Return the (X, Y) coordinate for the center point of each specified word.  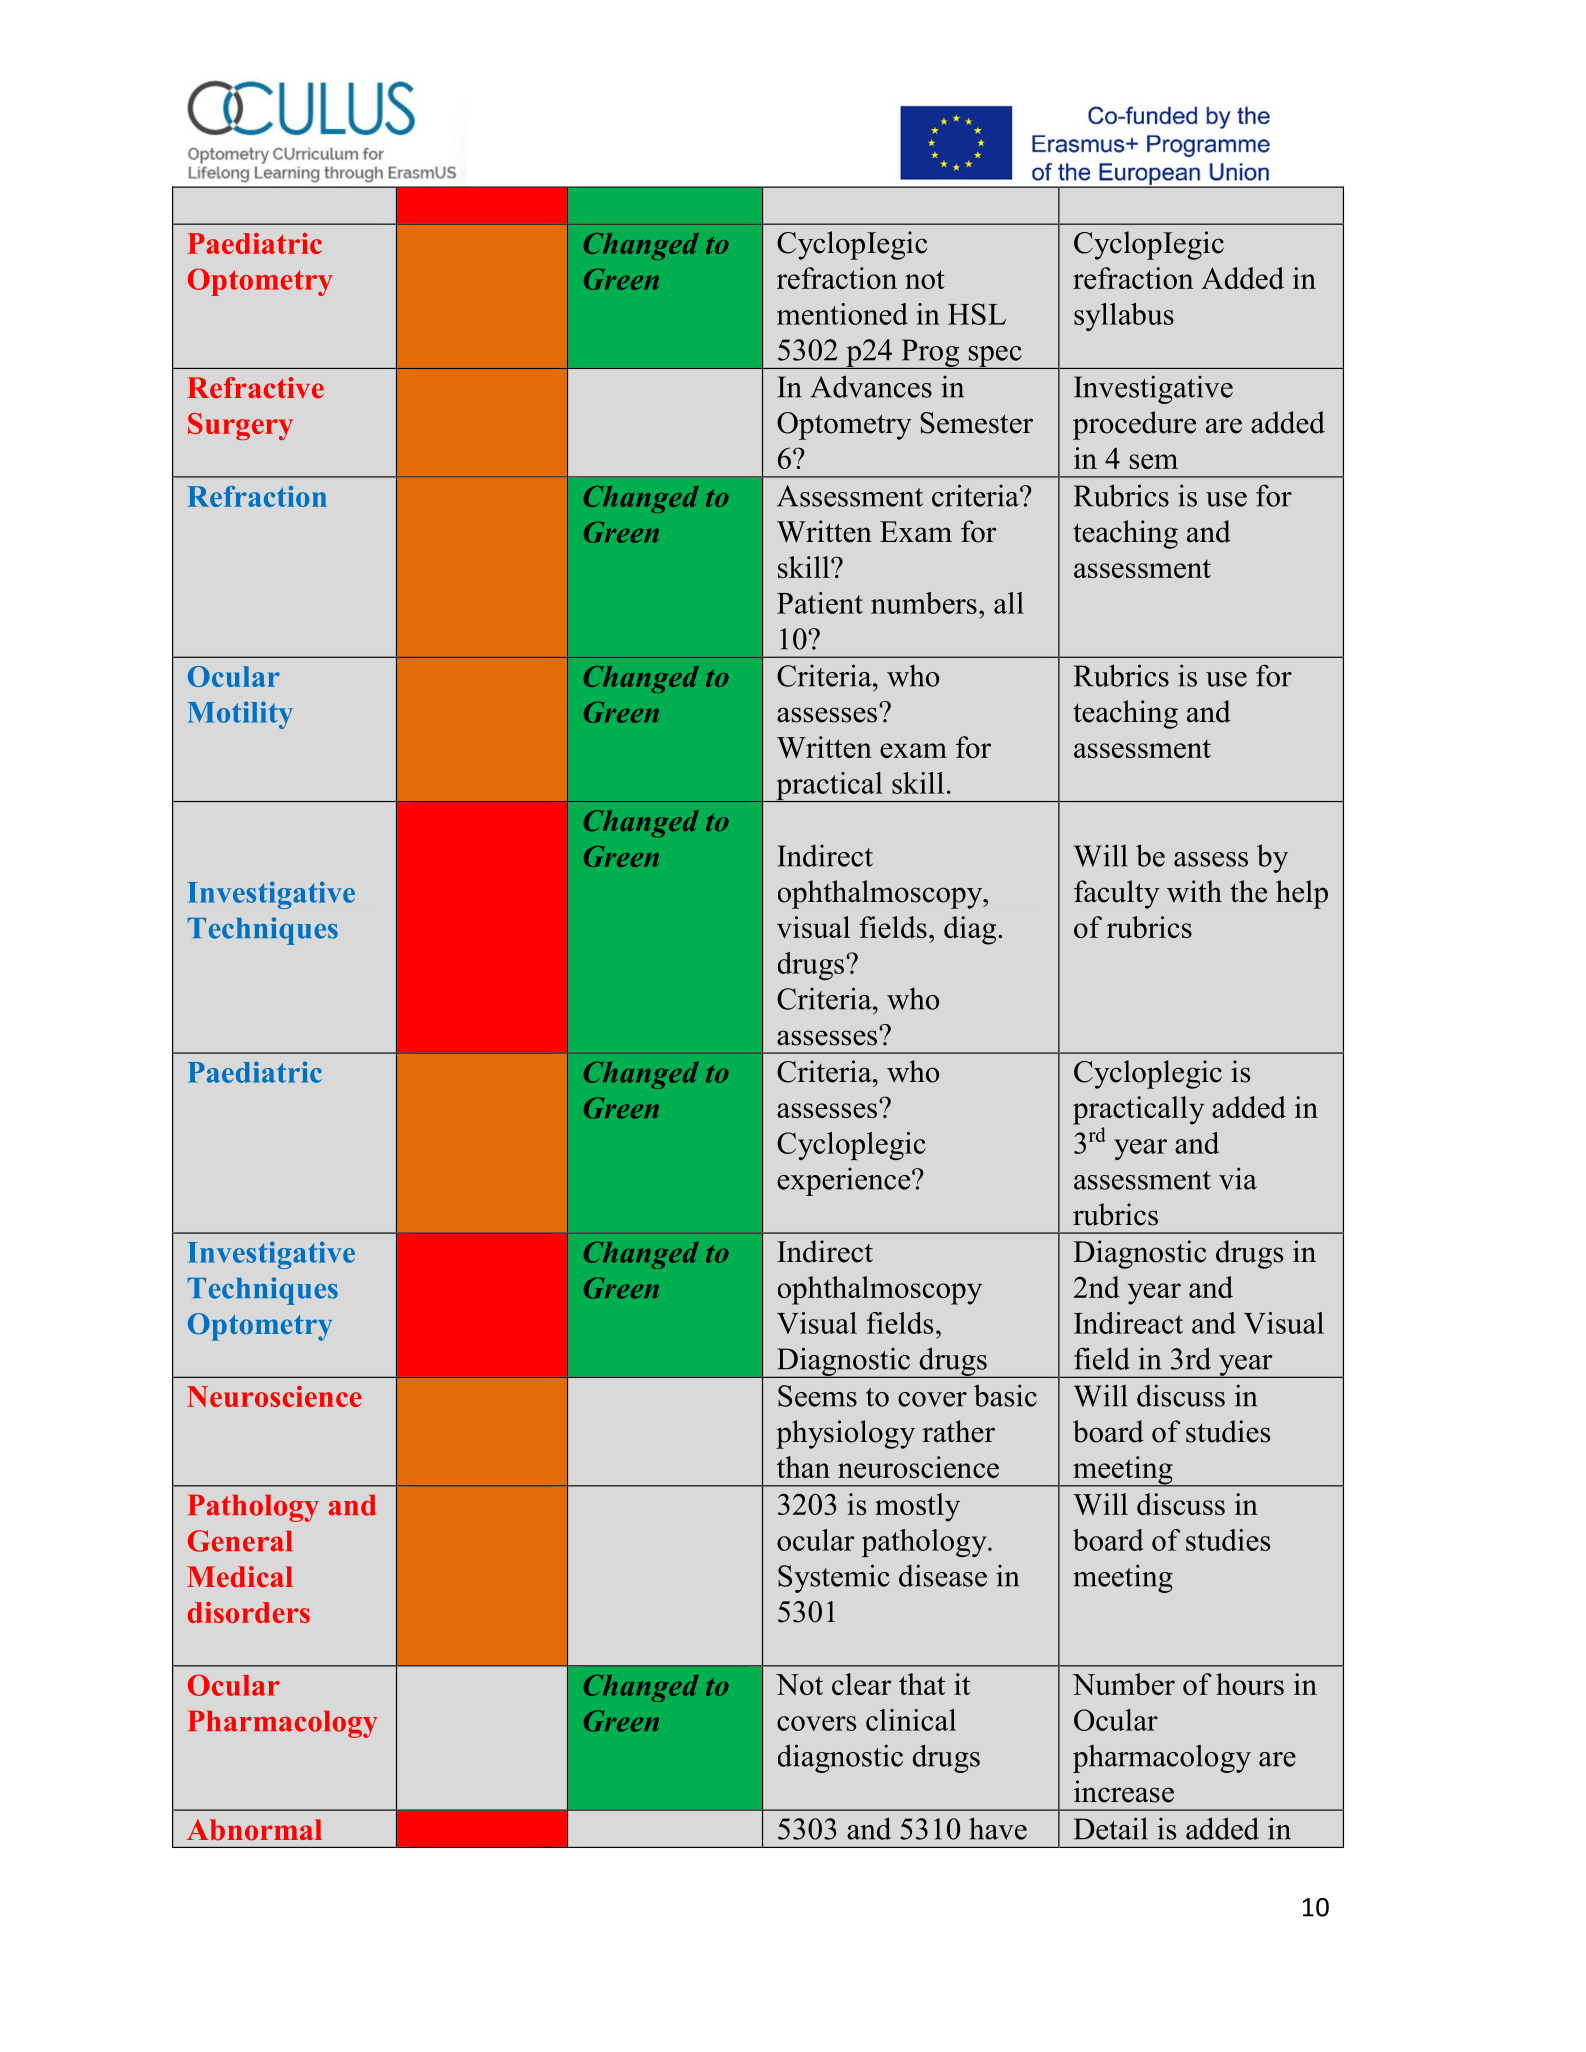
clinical (911, 1720)
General (240, 1541)
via (1238, 1178)
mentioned (842, 314)
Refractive (255, 388)
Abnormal (254, 1830)
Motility (240, 715)
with (1194, 891)
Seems (817, 1396)
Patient (820, 603)
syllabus (1124, 317)
